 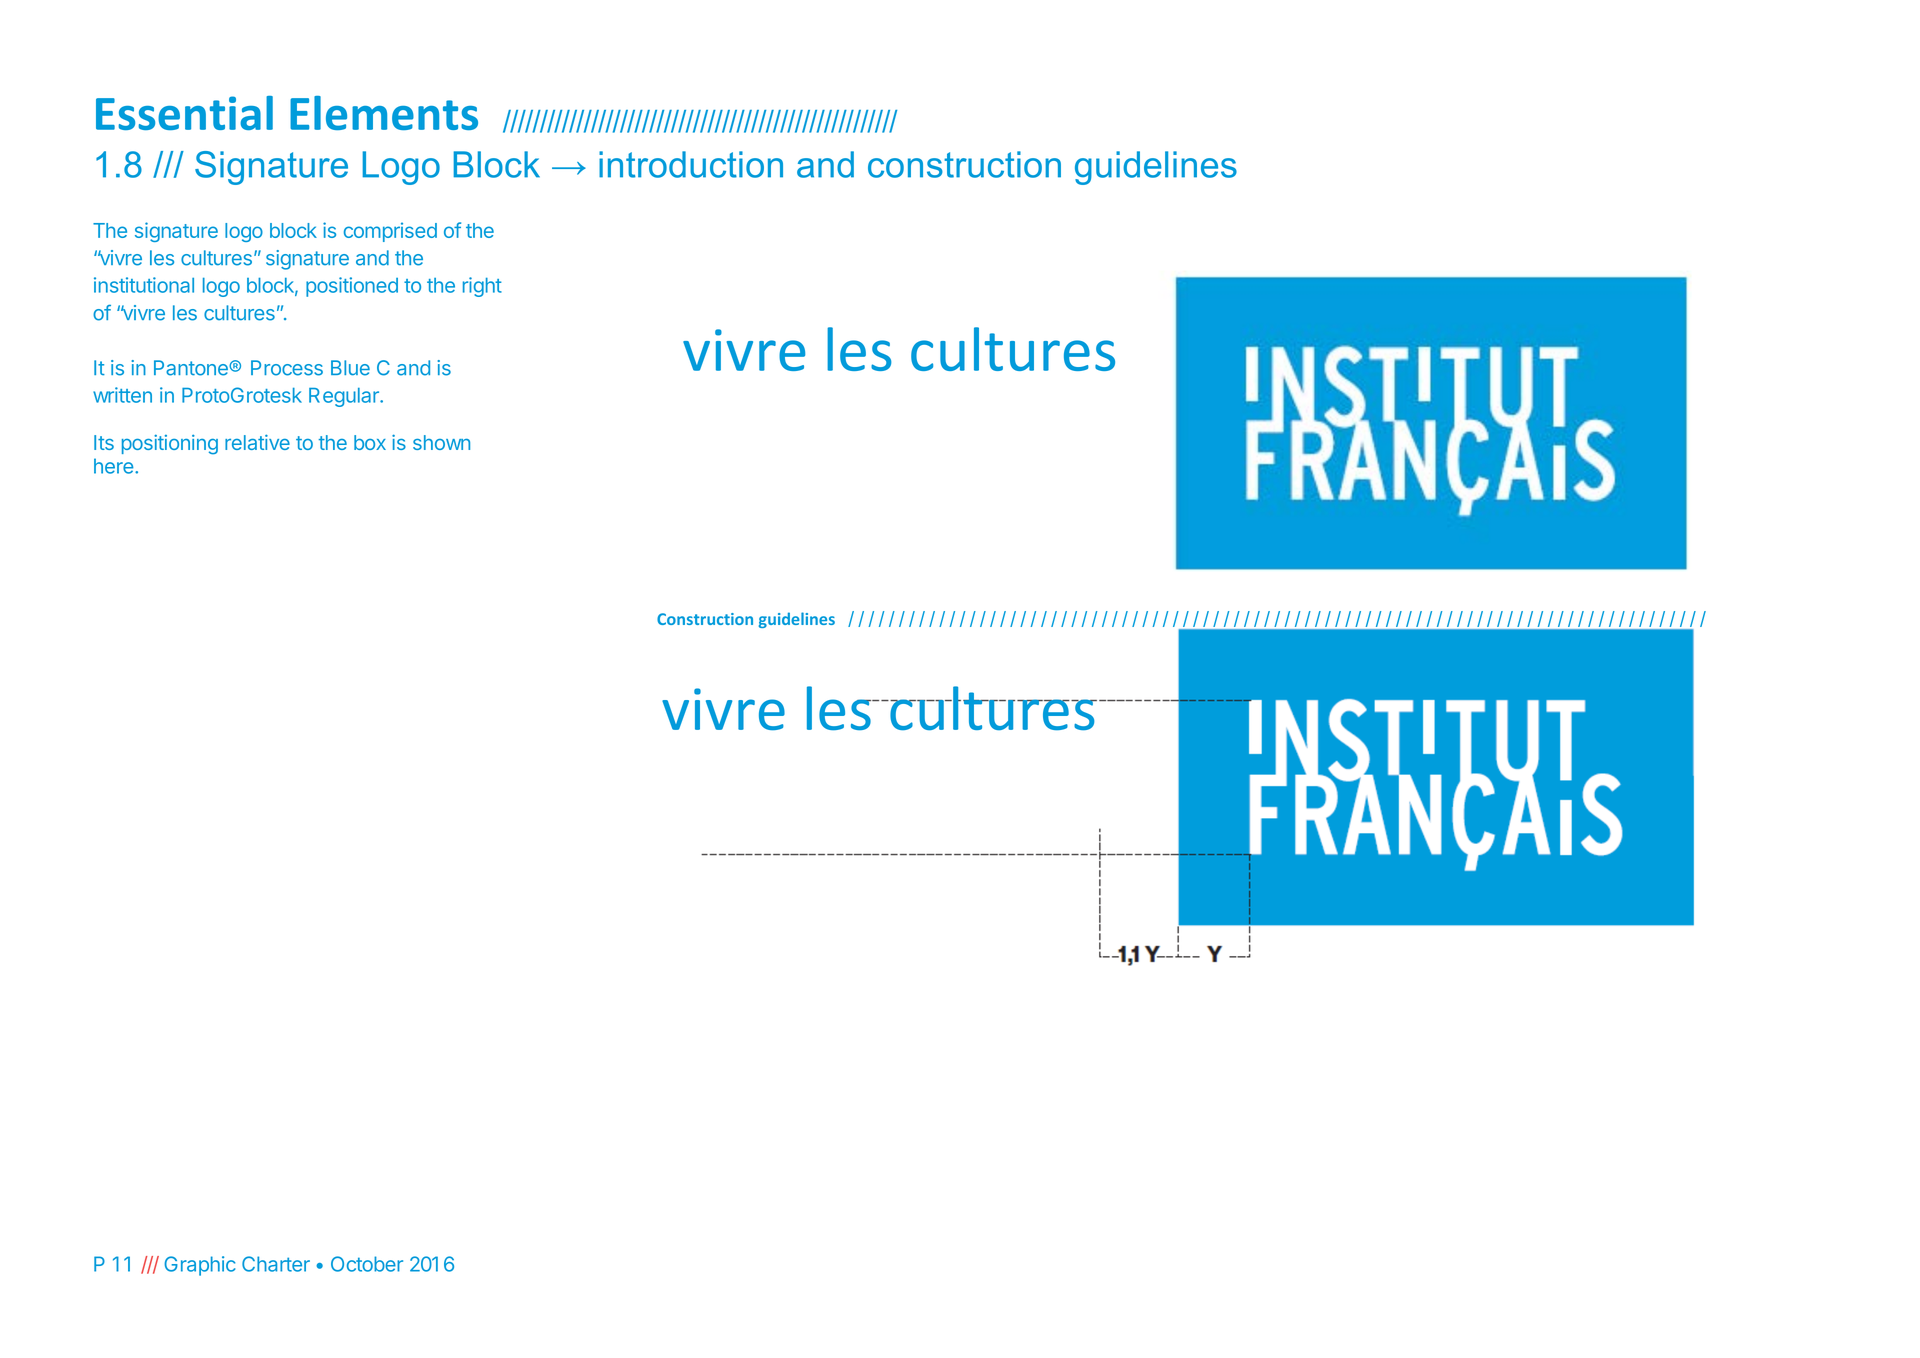 What do you see at coordinates (691, 164) in the document?
I see `introduction` at bounding box center [691, 164].
